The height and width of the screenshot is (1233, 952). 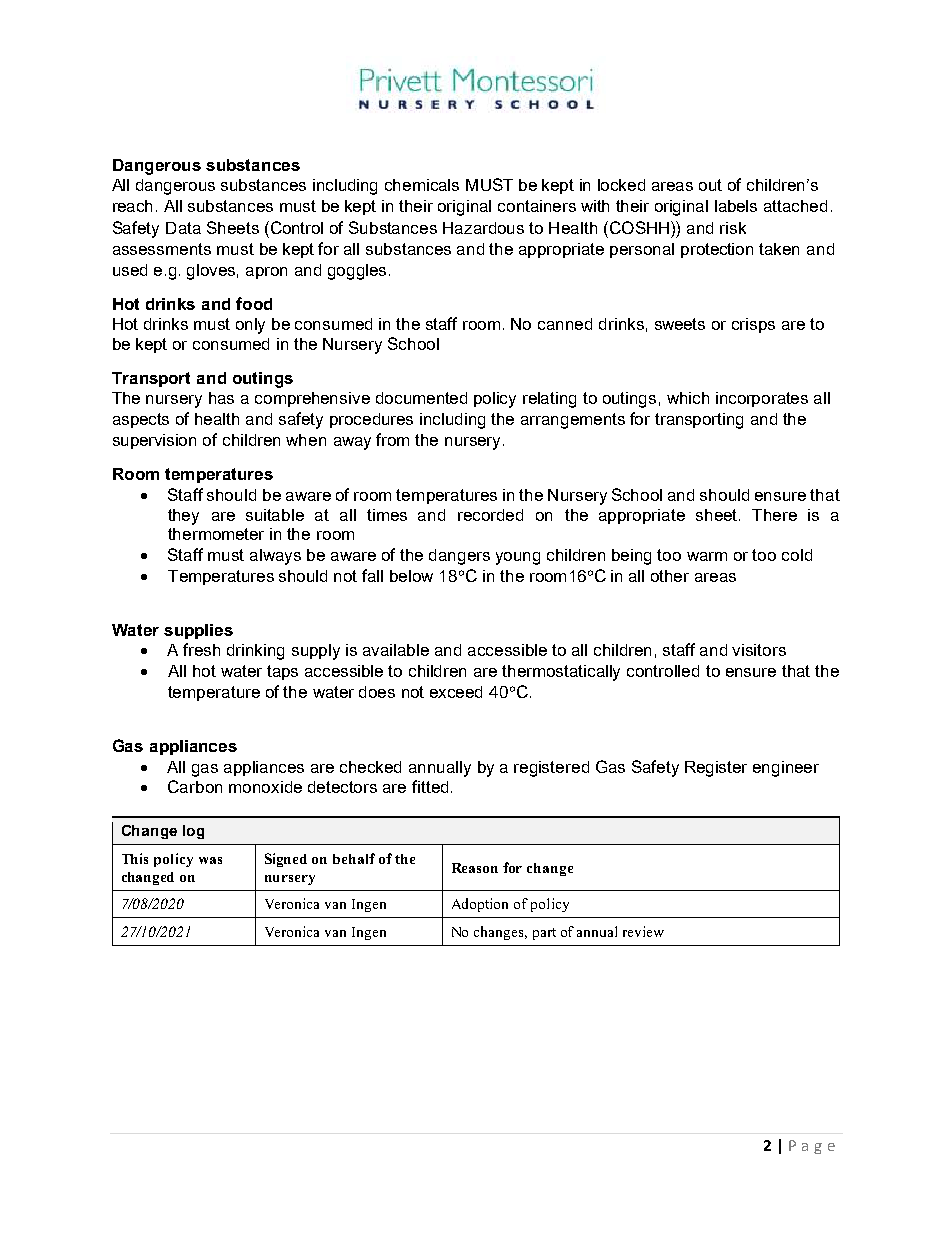 What do you see at coordinates (483, 228) in the screenshot?
I see `Hazardous` at bounding box center [483, 228].
